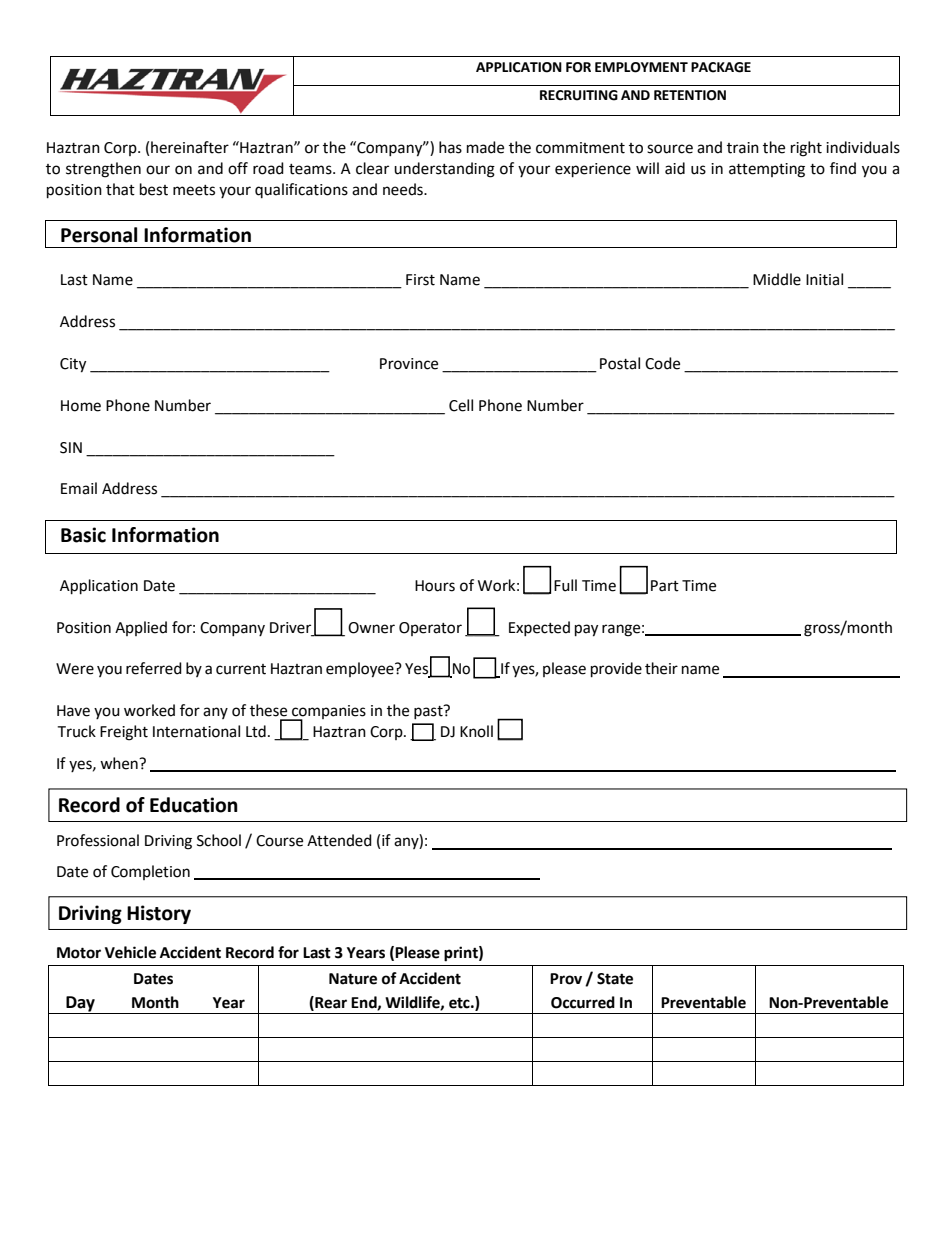 The image size is (952, 1233). I want to click on hereinafter, so click(190, 147).
